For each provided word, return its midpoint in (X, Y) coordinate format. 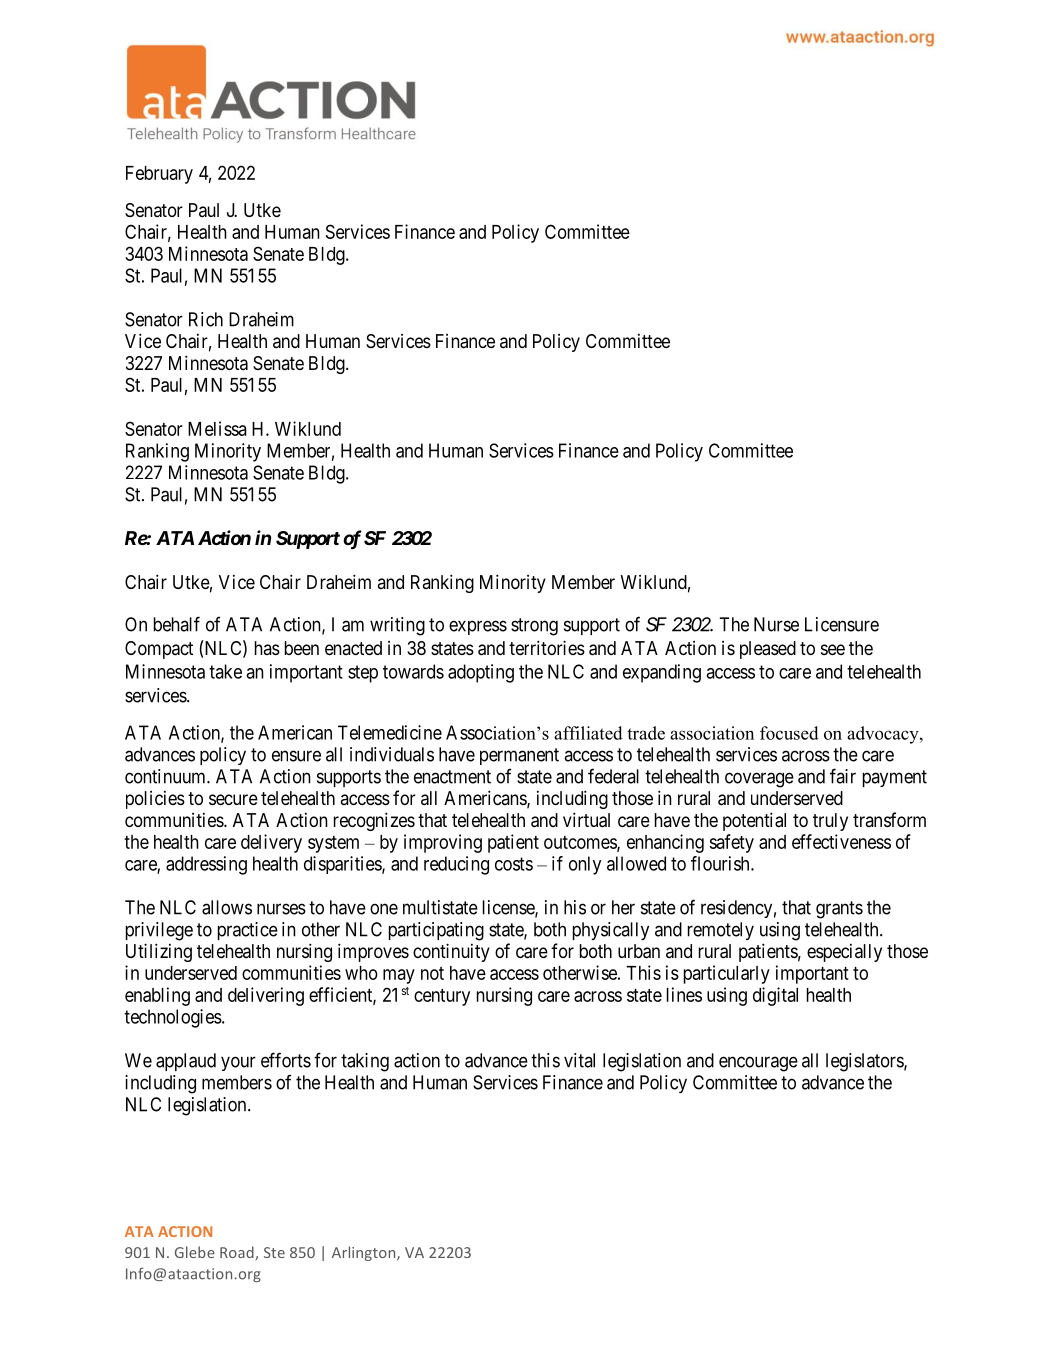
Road (238, 1253)
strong (534, 627)
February (159, 175)
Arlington (365, 1253)
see (833, 649)
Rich (206, 319)
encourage (758, 1064)
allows (227, 907)
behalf (177, 624)
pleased (768, 650)
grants (839, 910)
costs (514, 864)
